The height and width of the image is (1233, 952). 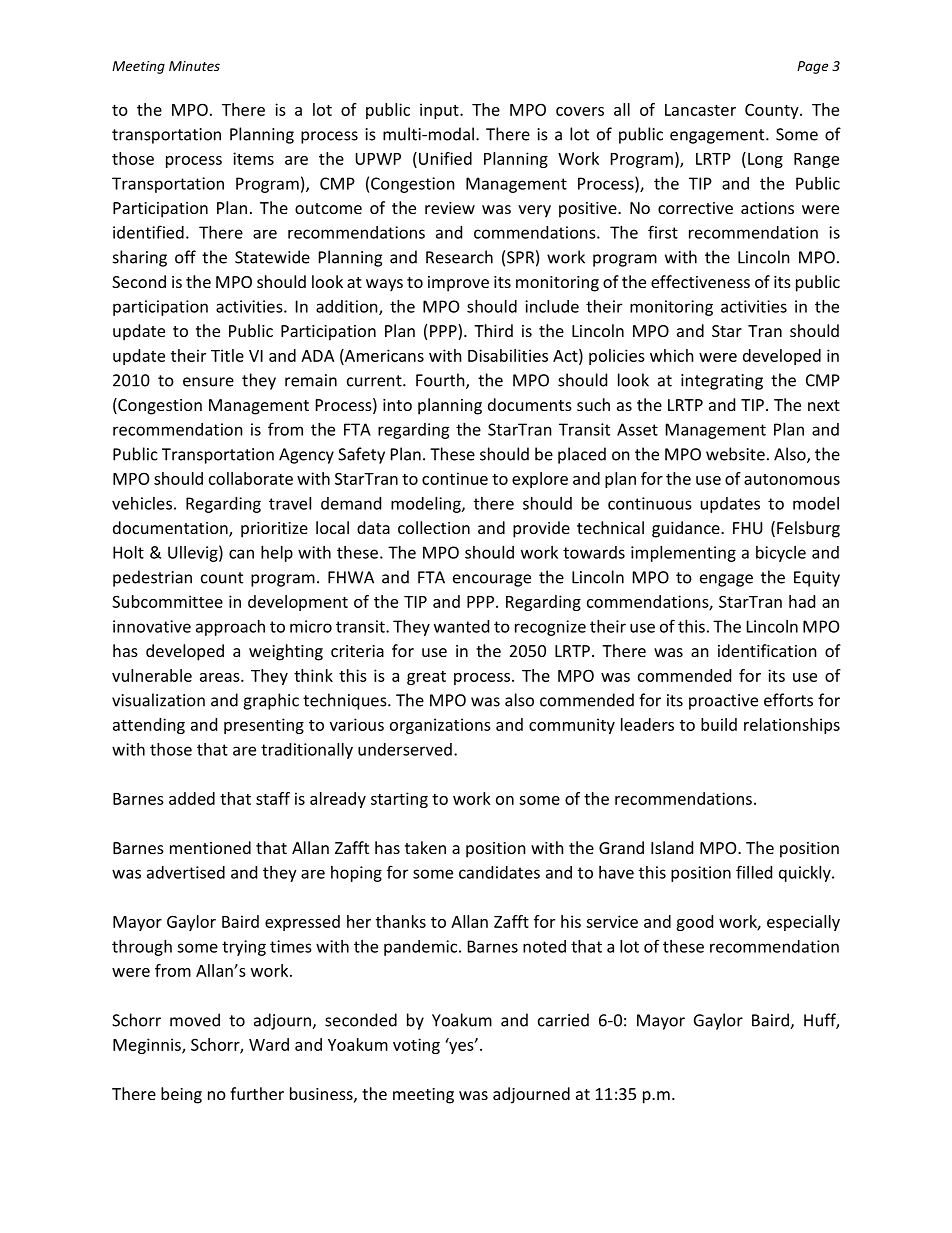 I want to click on Title, so click(x=227, y=355).
